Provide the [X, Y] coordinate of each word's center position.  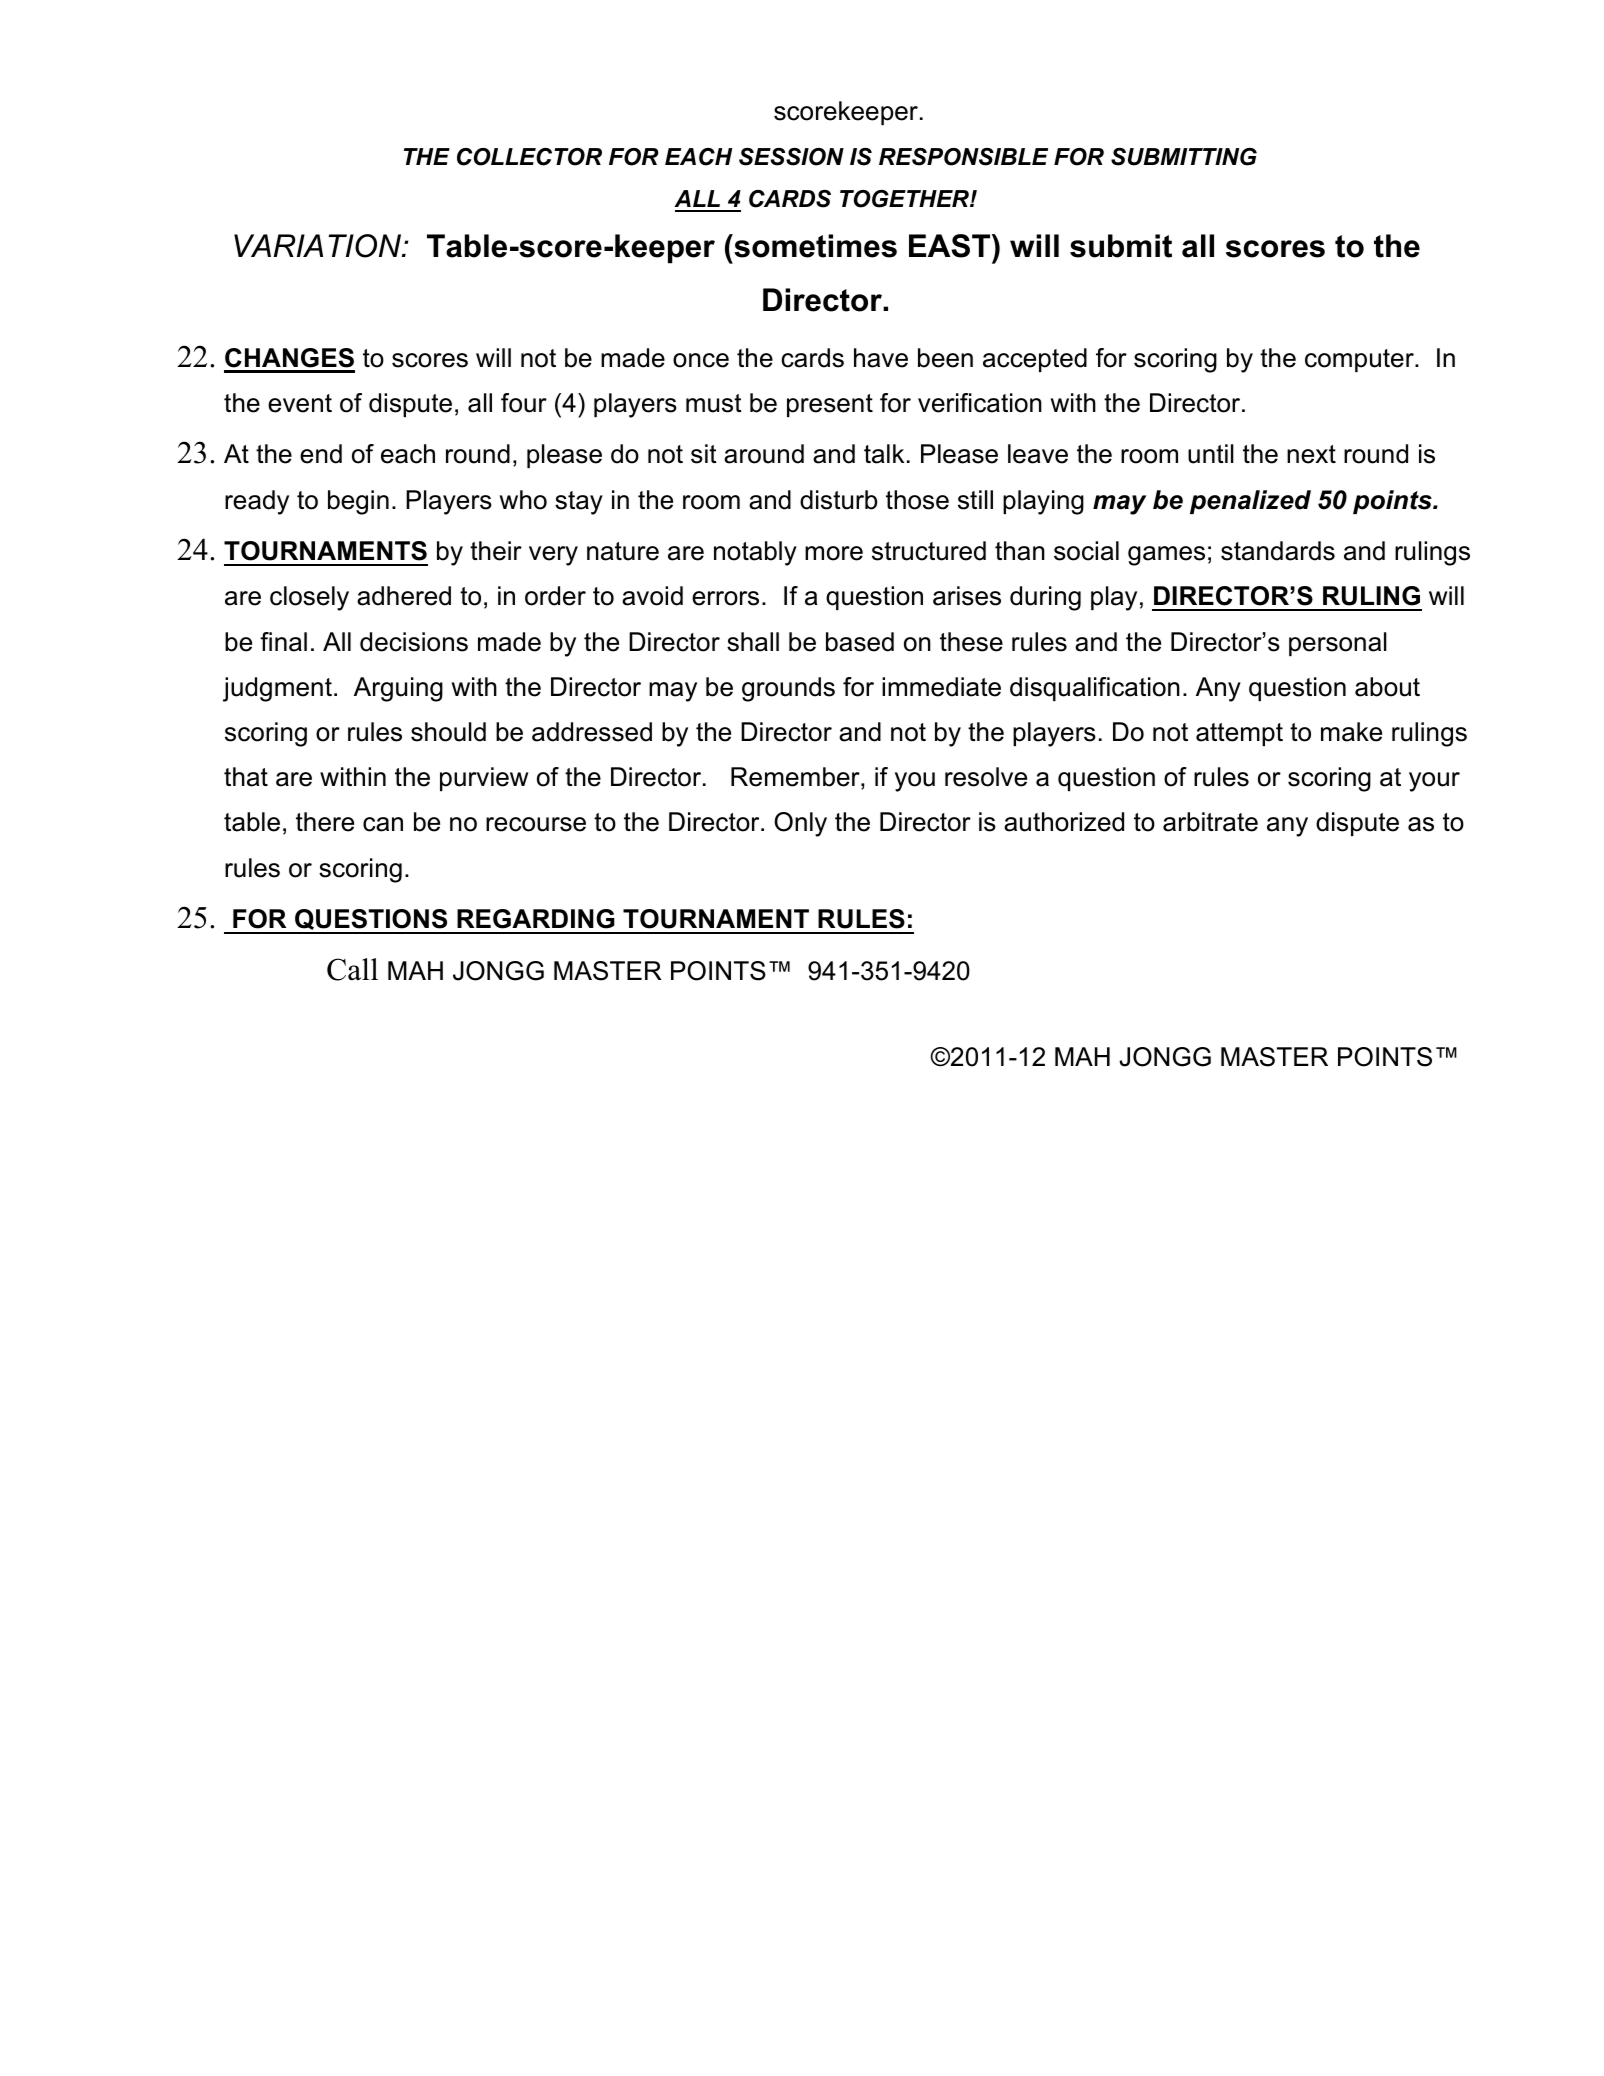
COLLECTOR [529, 157]
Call [352, 969]
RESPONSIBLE [963, 157]
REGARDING [536, 919]
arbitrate [1210, 822]
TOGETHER [905, 199]
